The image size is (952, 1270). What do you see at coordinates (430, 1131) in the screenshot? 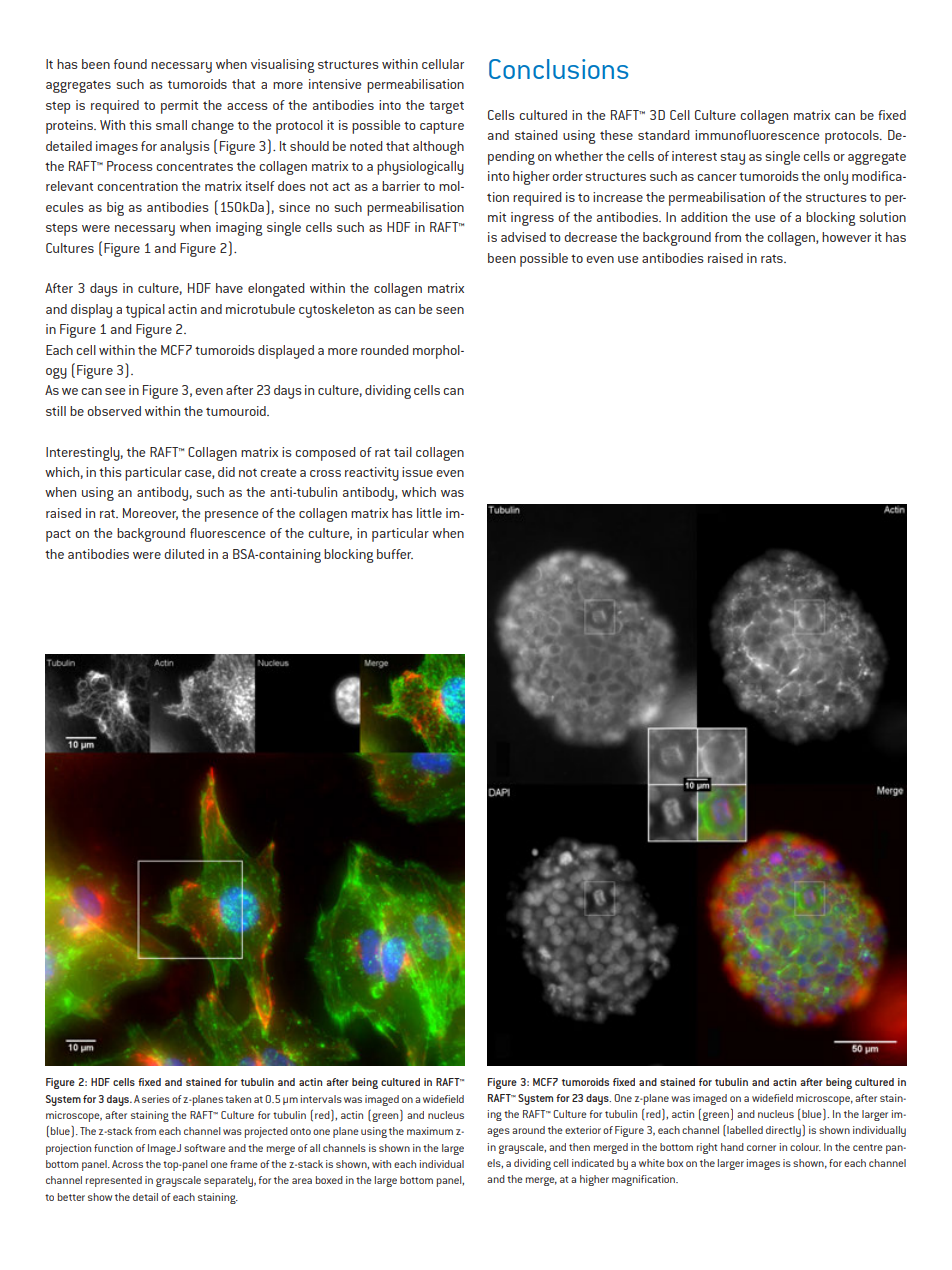
I see `maximum` at bounding box center [430, 1131].
